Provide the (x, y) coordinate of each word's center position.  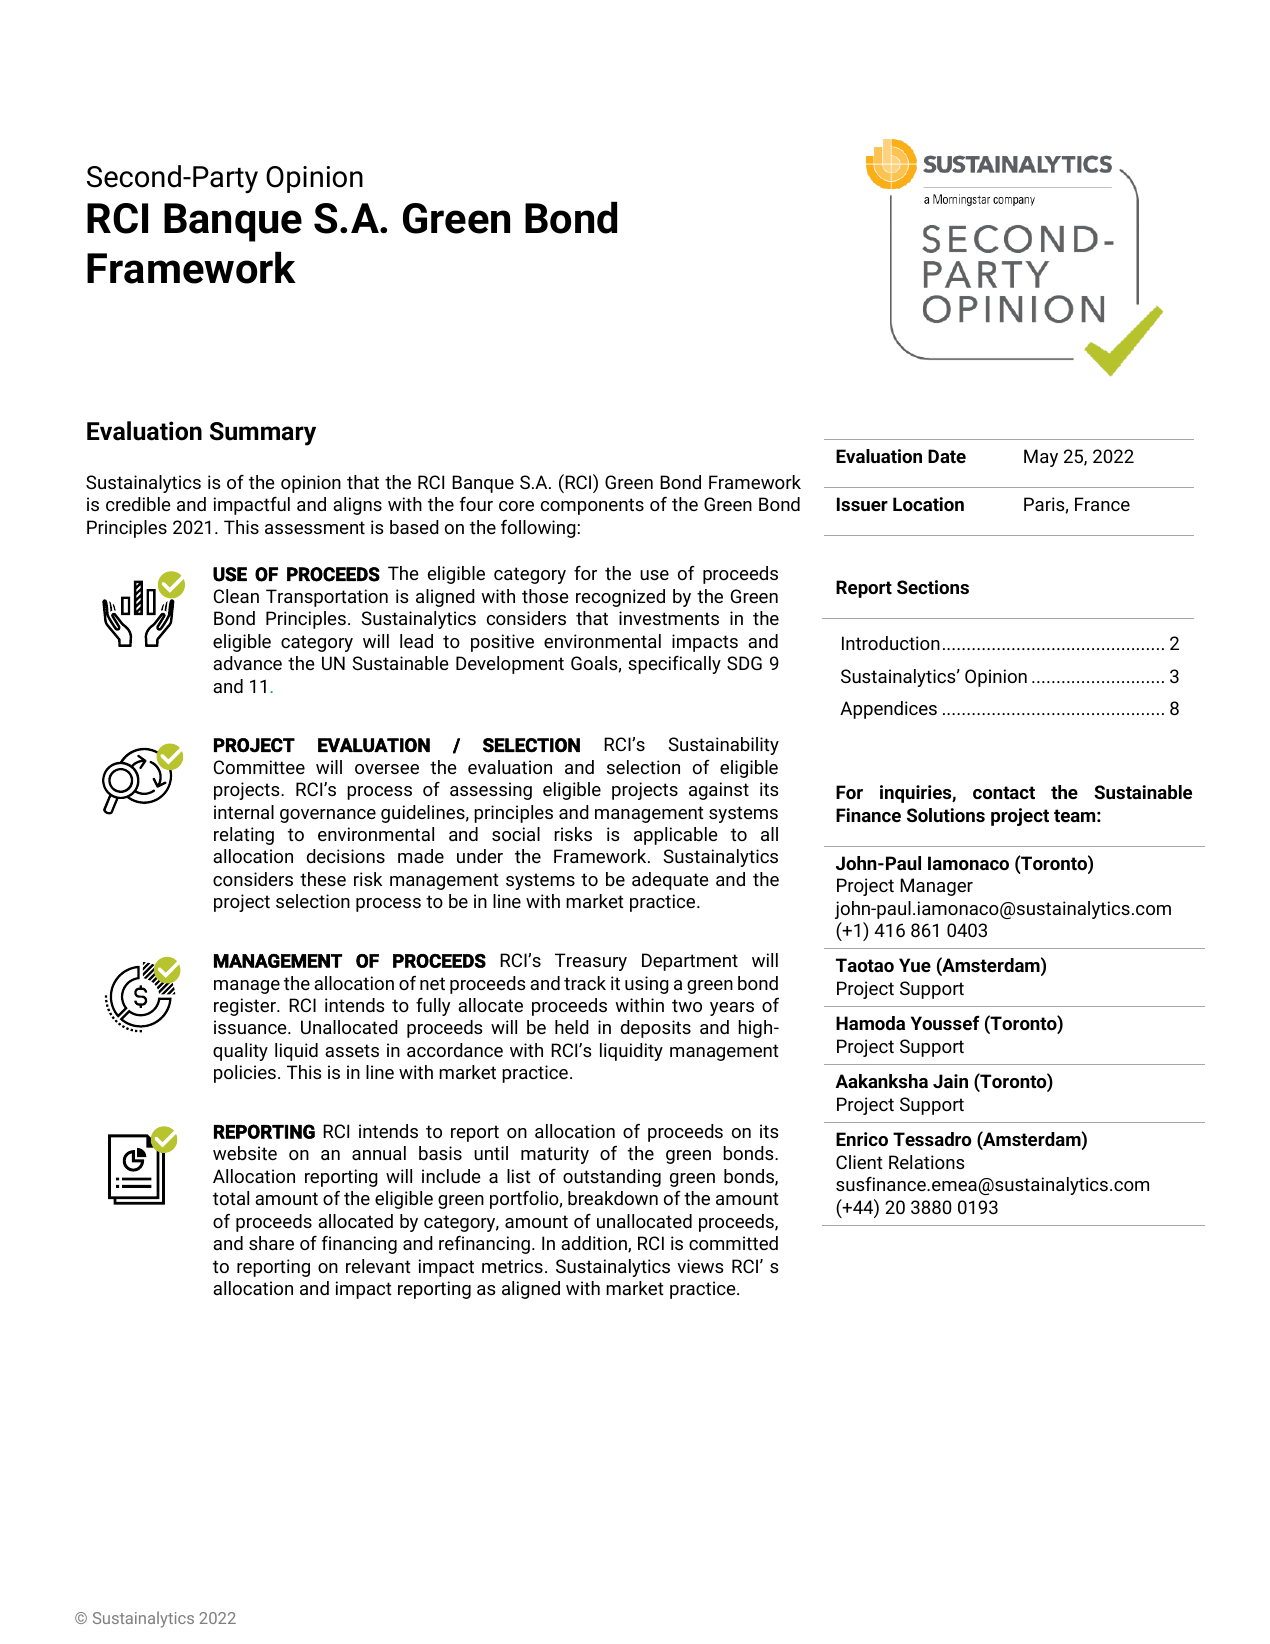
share (271, 1243)
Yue (915, 965)
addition (595, 1244)
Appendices (888, 710)
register (246, 1007)
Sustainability (723, 746)
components (592, 506)
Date (947, 456)
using (647, 985)
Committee (259, 767)
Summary (263, 434)
